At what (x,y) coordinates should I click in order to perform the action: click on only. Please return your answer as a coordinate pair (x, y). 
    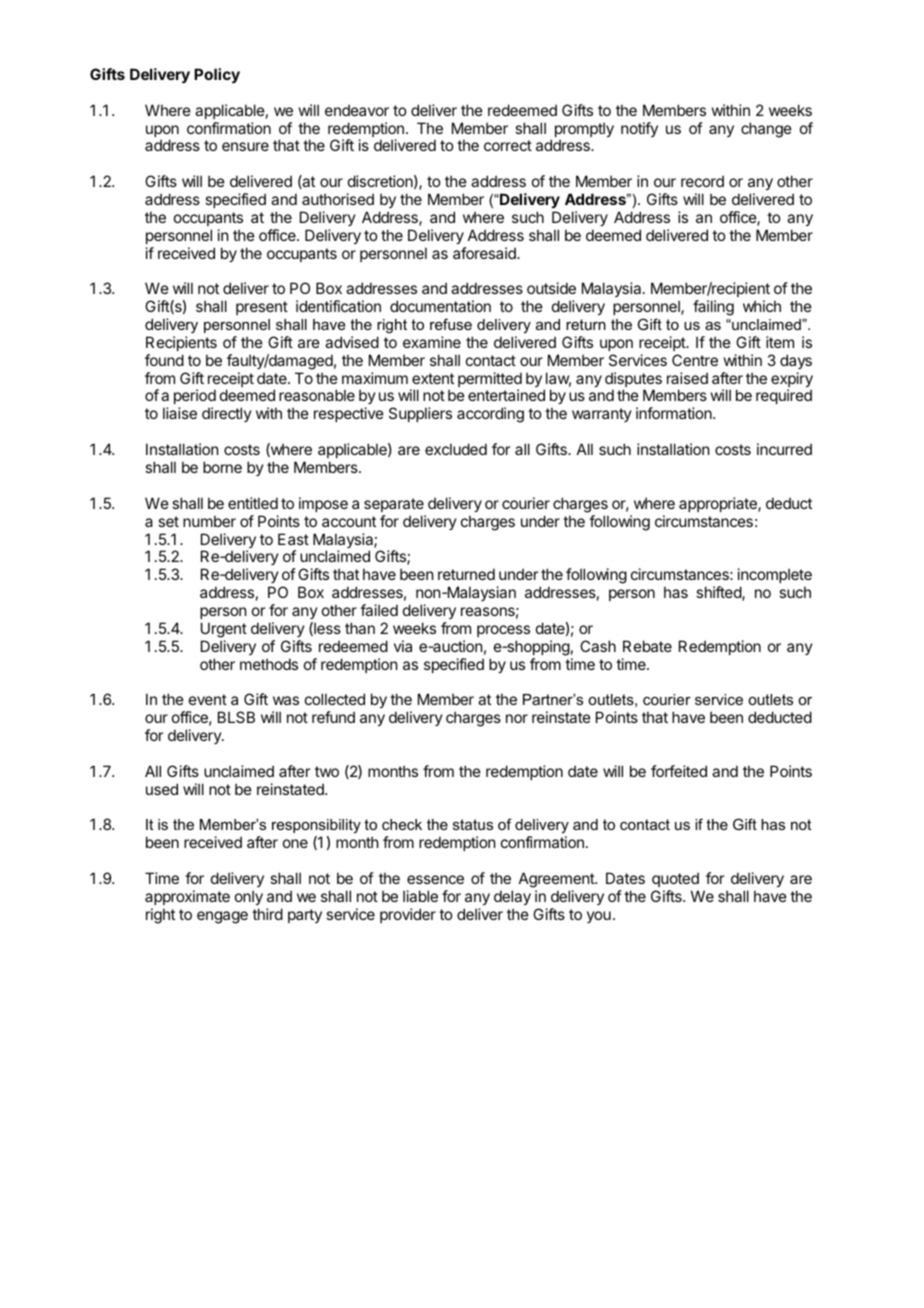
    Looking at the image, I should click on (249, 897).
